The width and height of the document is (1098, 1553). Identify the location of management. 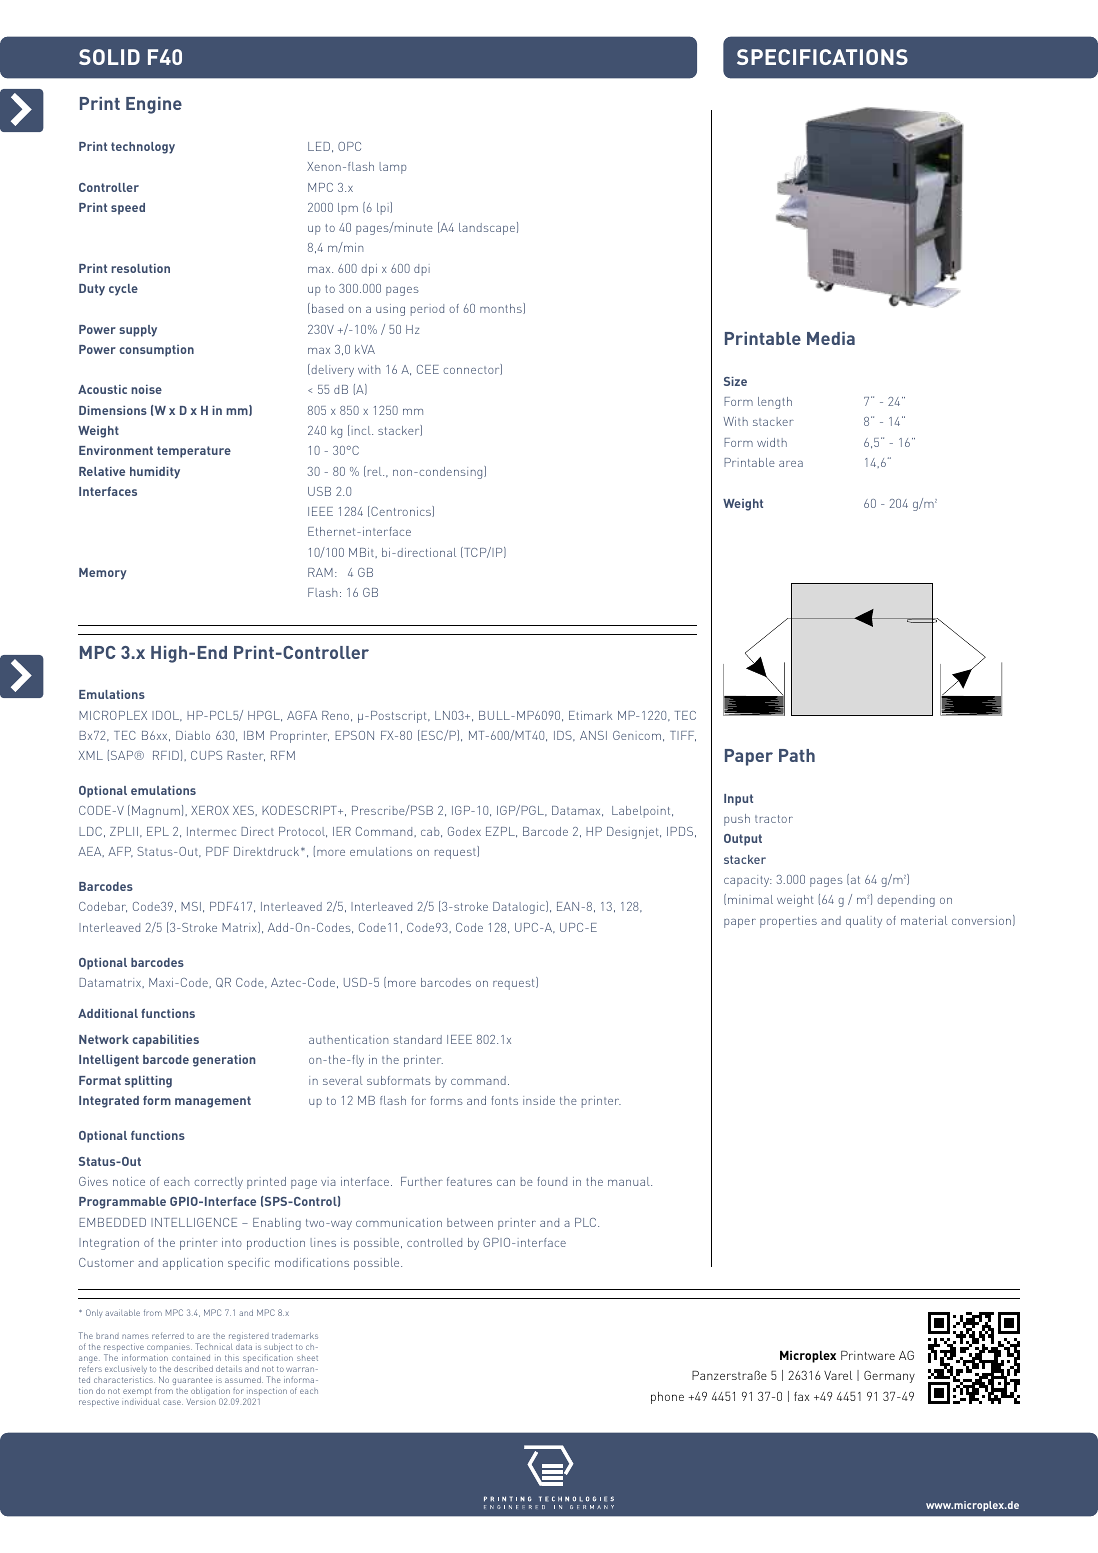
(213, 1102).
